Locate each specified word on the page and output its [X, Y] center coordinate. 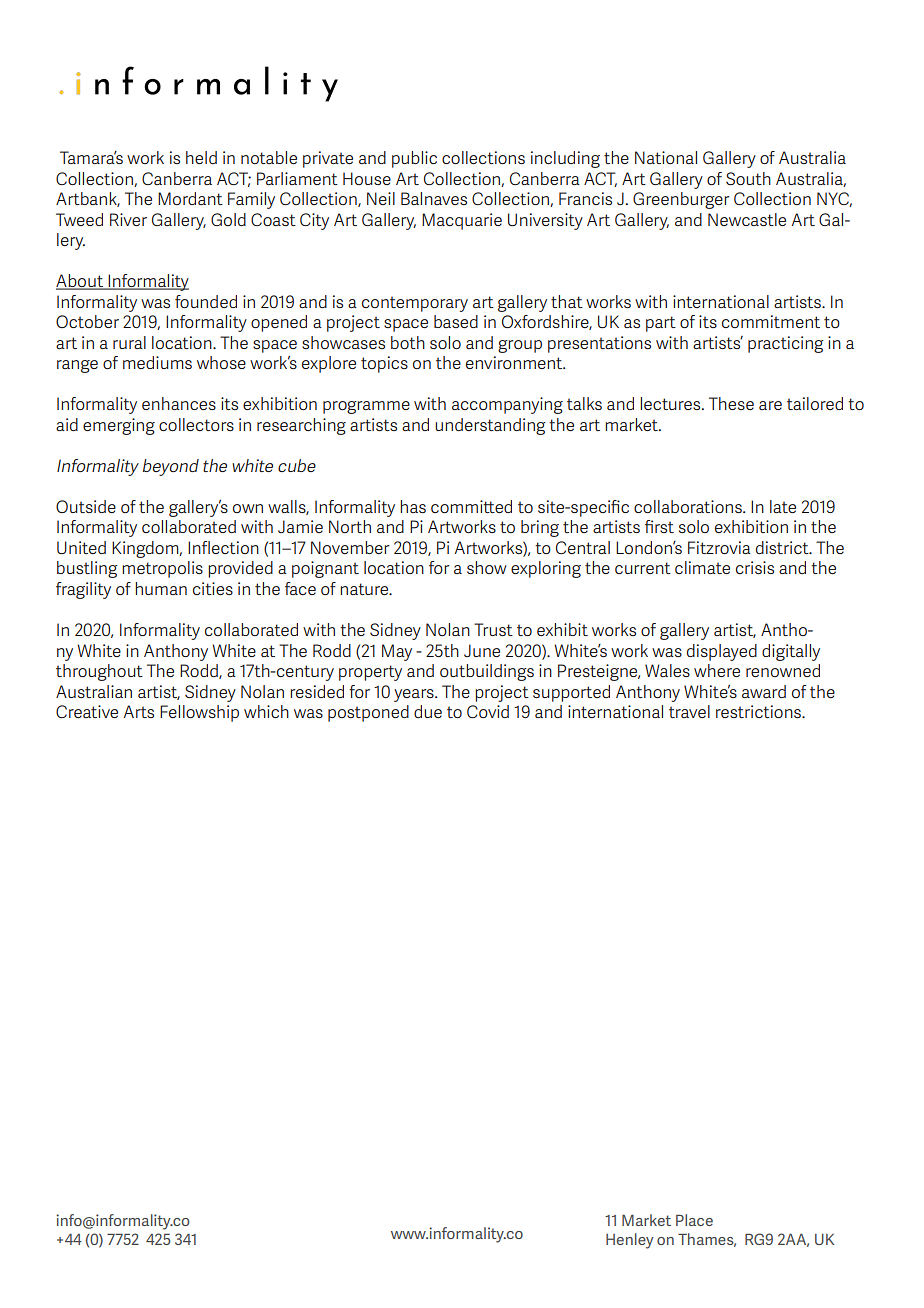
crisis [755, 567]
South [748, 178]
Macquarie [462, 221]
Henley [630, 1241]
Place [694, 1220]
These [731, 403]
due [428, 711]
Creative [87, 711]
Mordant [190, 198]
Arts [139, 711]
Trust [493, 629]
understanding [490, 426]
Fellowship [199, 713]
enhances [179, 403]
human [161, 588]
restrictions [759, 711]
